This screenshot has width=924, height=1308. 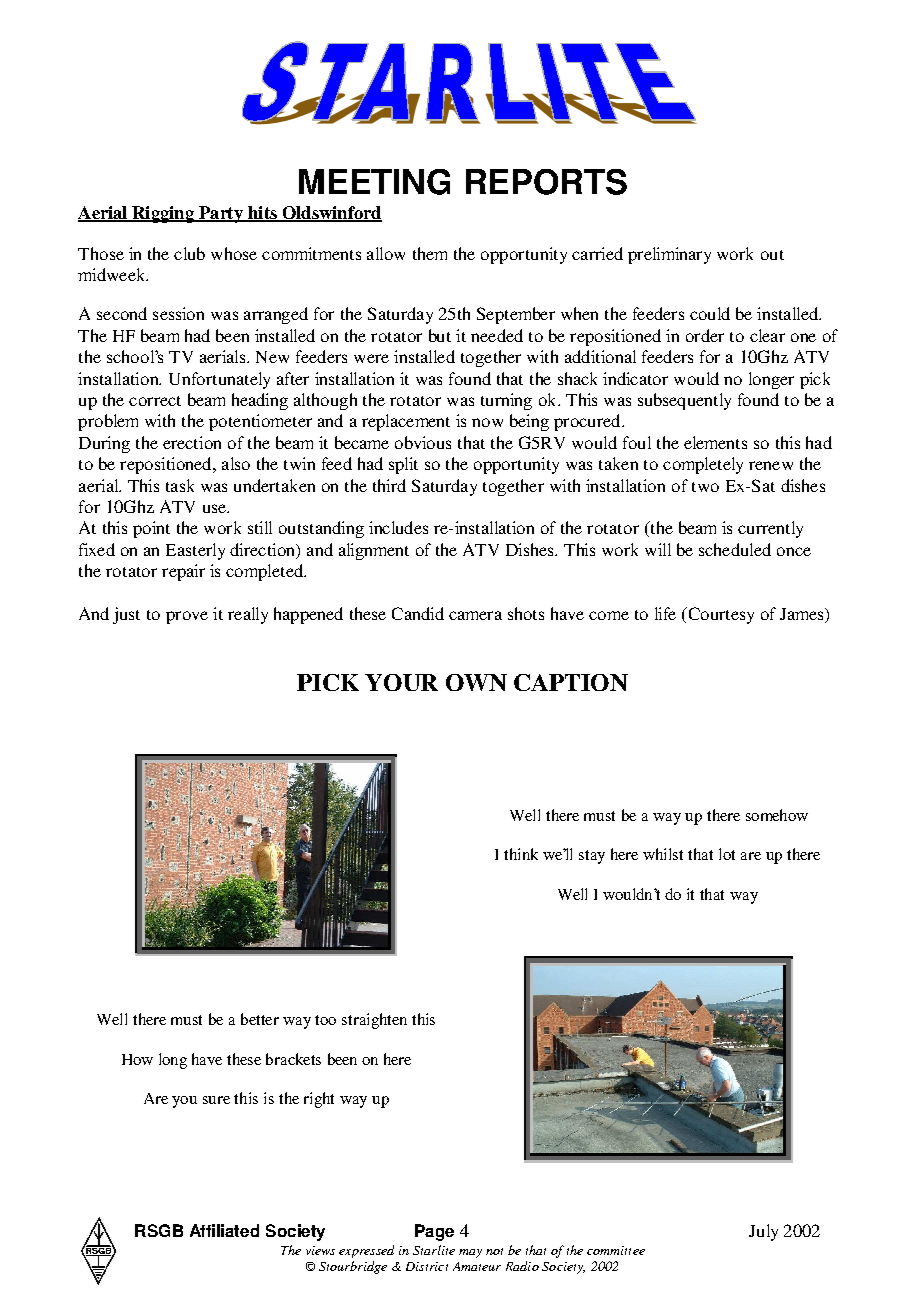 I want to click on Affiliated, so click(x=224, y=1230).
